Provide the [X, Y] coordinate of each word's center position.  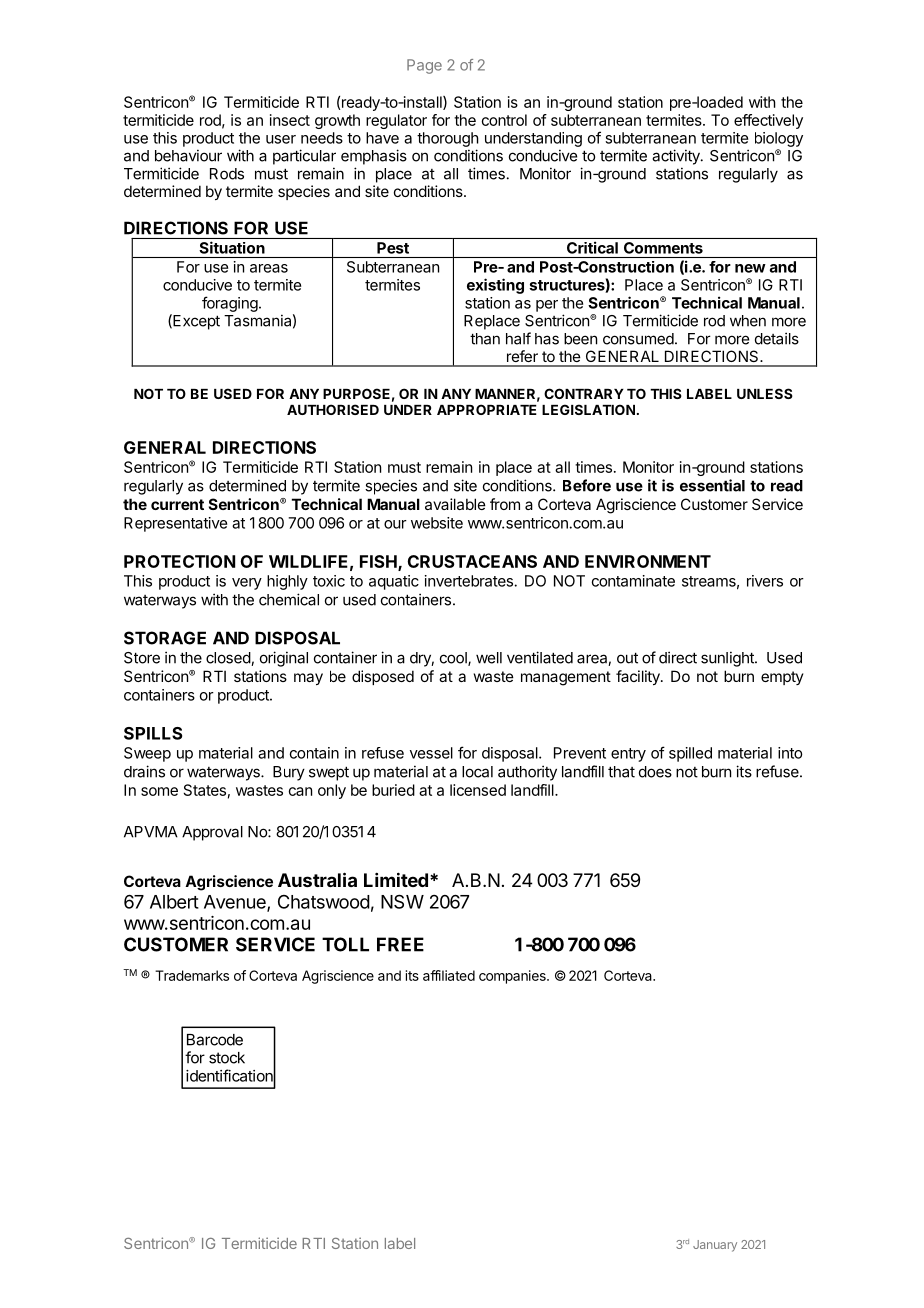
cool [454, 659]
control [504, 120]
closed [229, 659]
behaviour [188, 155]
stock [227, 1058]
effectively [768, 121]
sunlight [728, 659]
